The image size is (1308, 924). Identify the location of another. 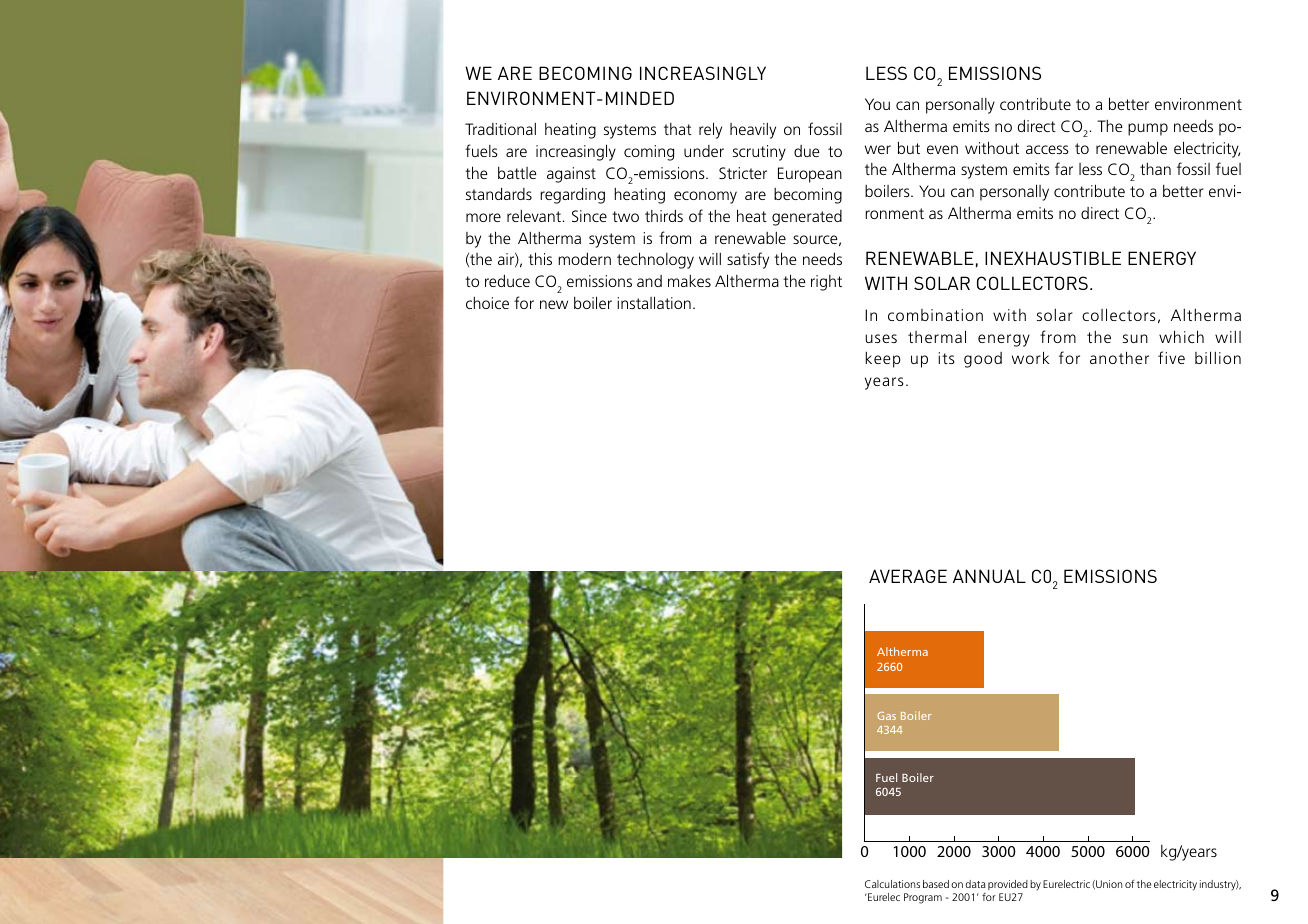
(1119, 357).
